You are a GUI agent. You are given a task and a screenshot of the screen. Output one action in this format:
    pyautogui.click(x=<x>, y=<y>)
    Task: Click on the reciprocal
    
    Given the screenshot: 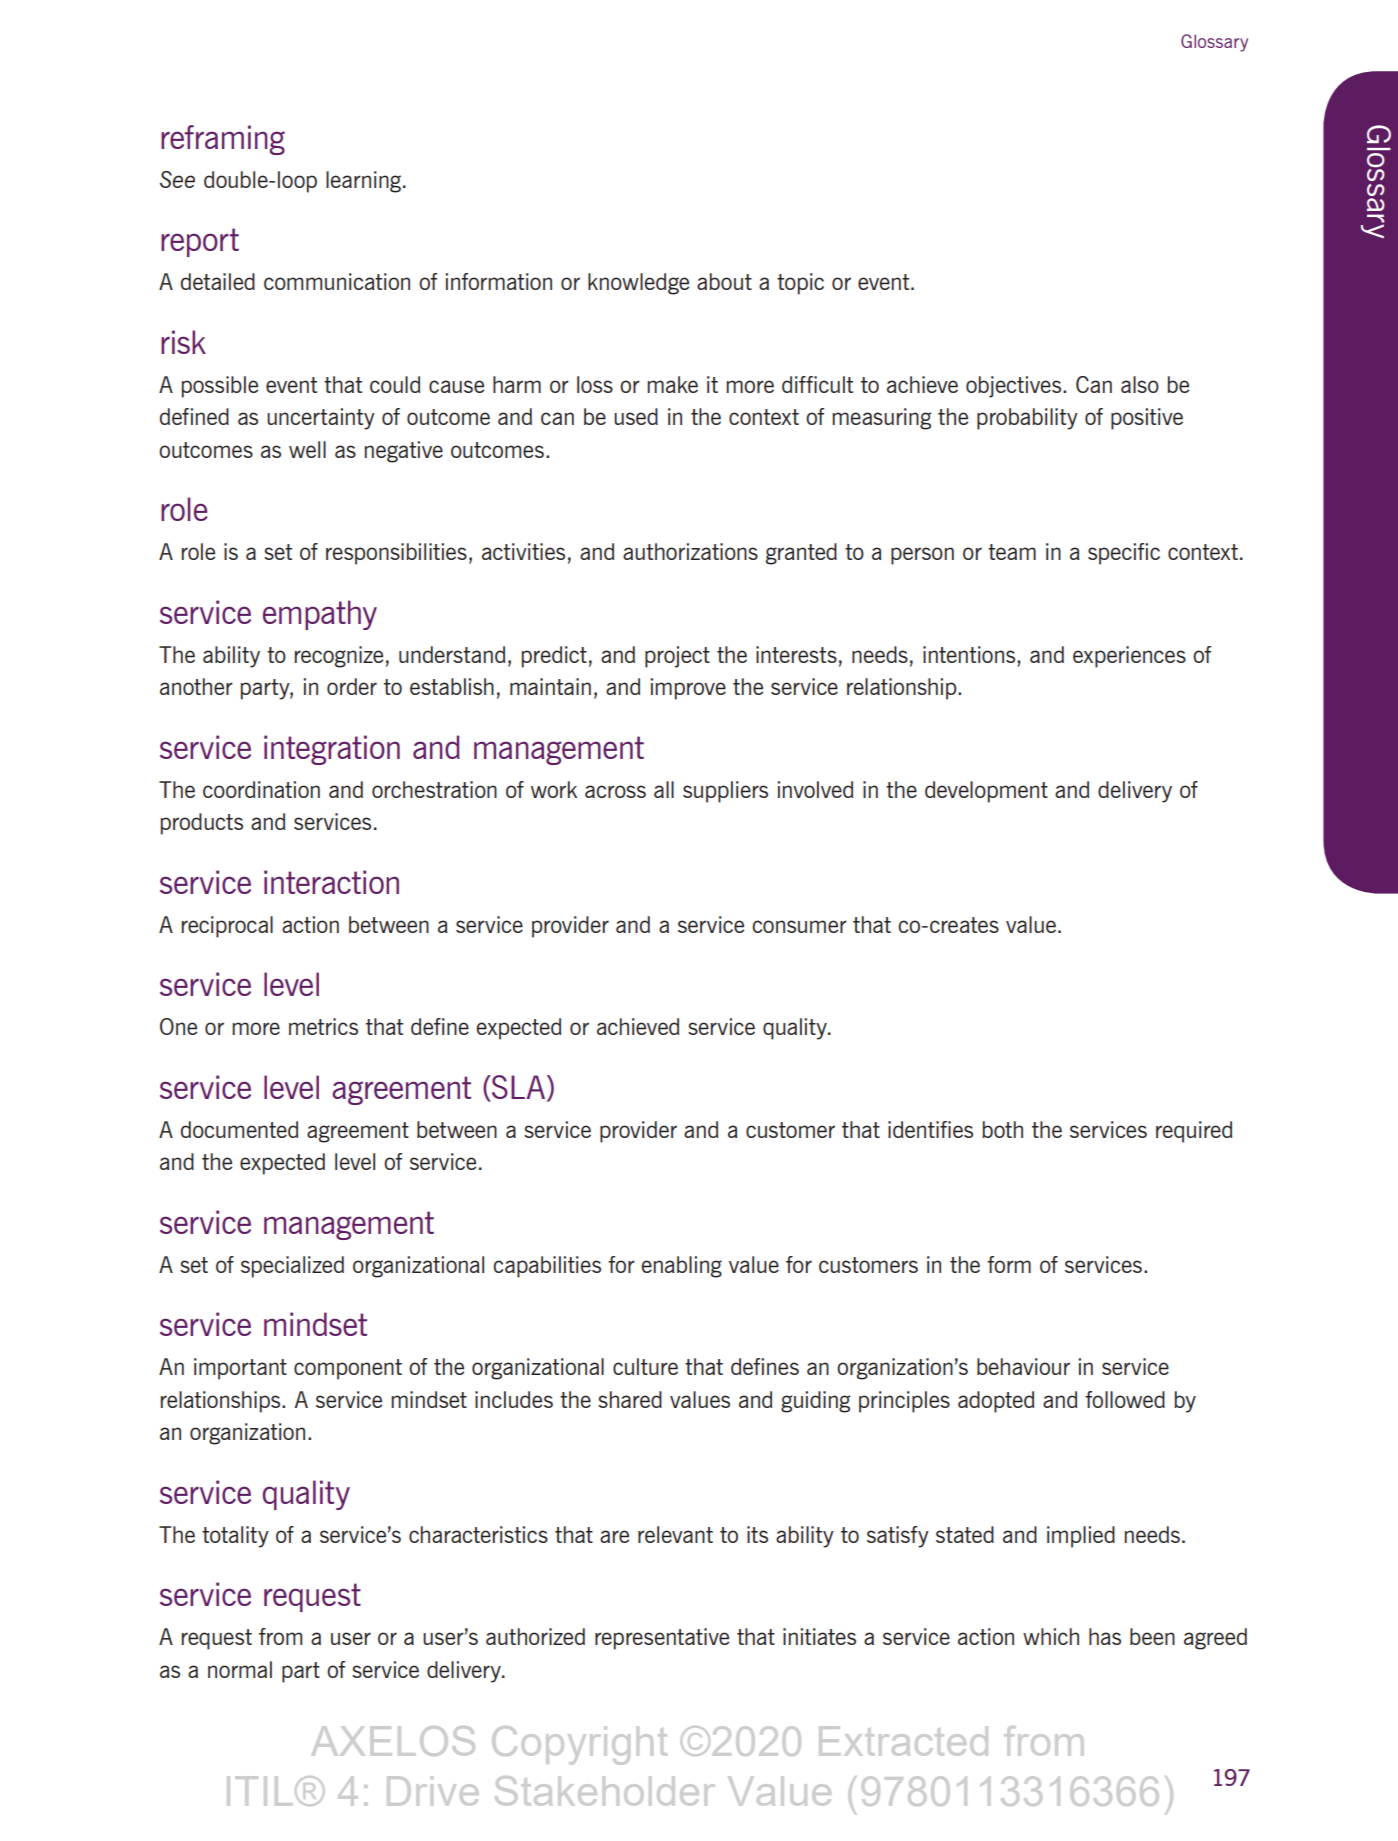 What is the action you would take?
    pyautogui.click(x=227, y=927)
